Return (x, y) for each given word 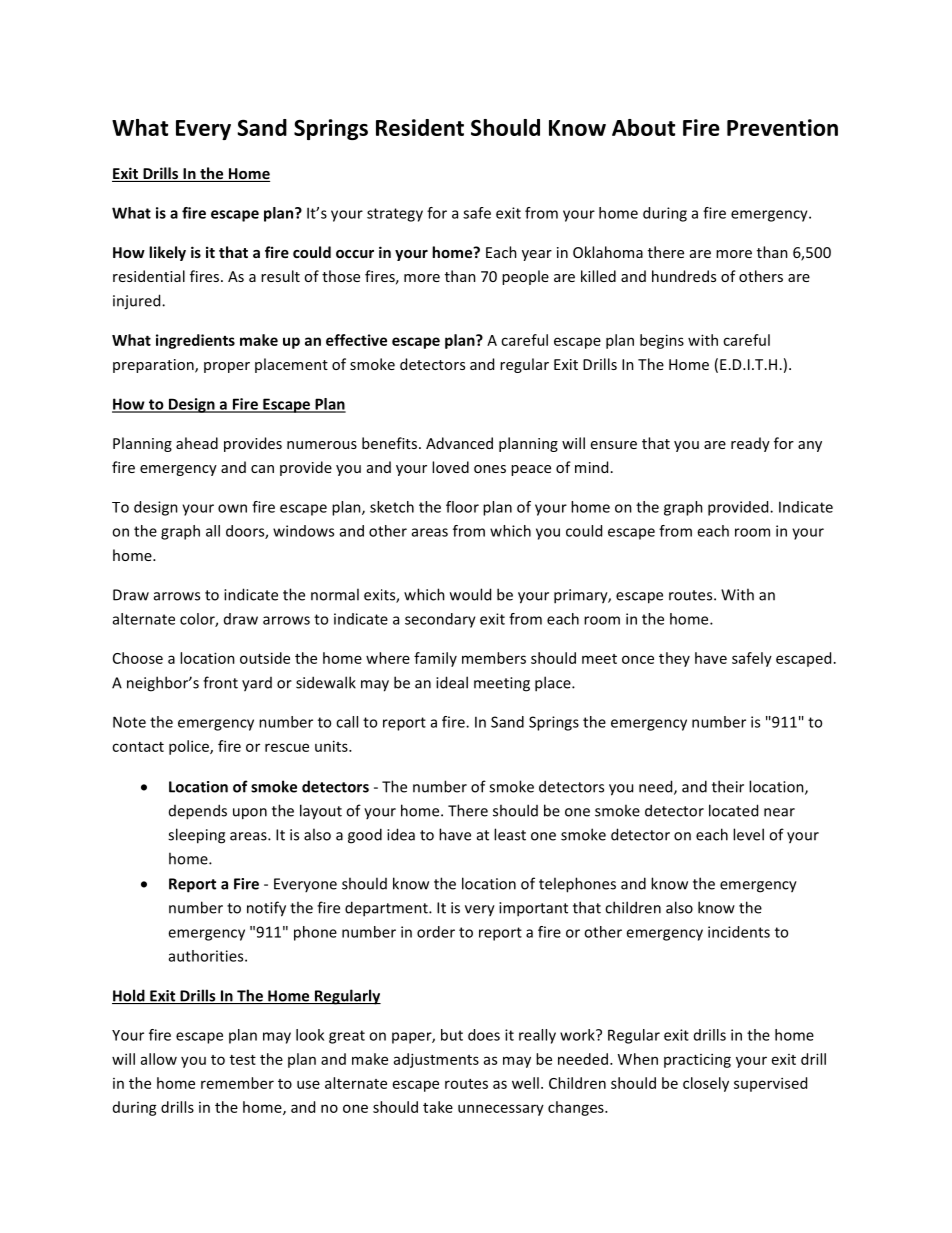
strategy (395, 215)
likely (167, 253)
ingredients (195, 341)
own (232, 508)
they (674, 659)
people (525, 277)
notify (266, 909)
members (494, 658)
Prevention (782, 127)
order (436, 932)
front (220, 682)
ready (750, 444)
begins (662, 341)
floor (462, 507)
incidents (739, 932)
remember (237, 1083)
